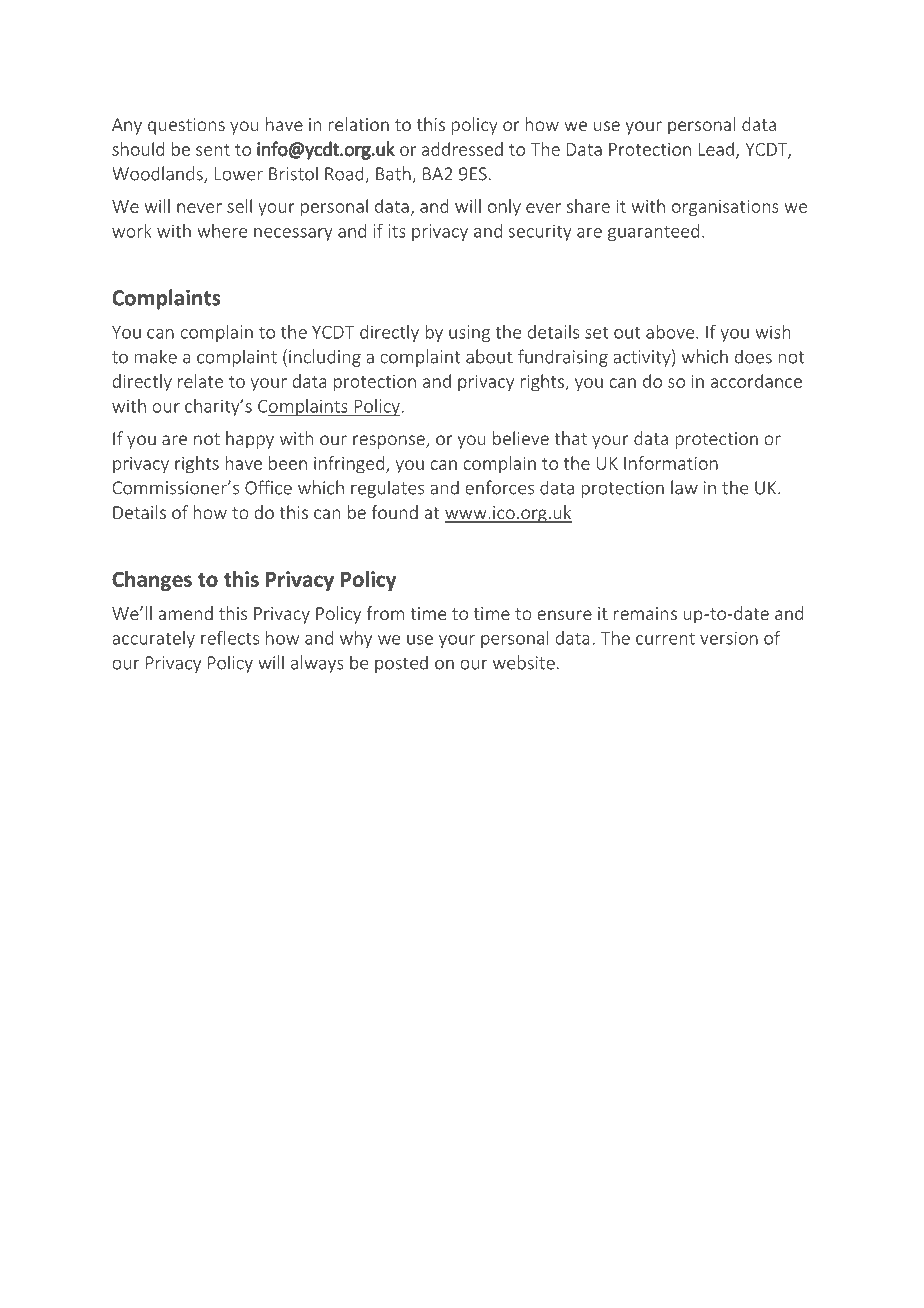  I want to click on relate, so click(200, 381).
